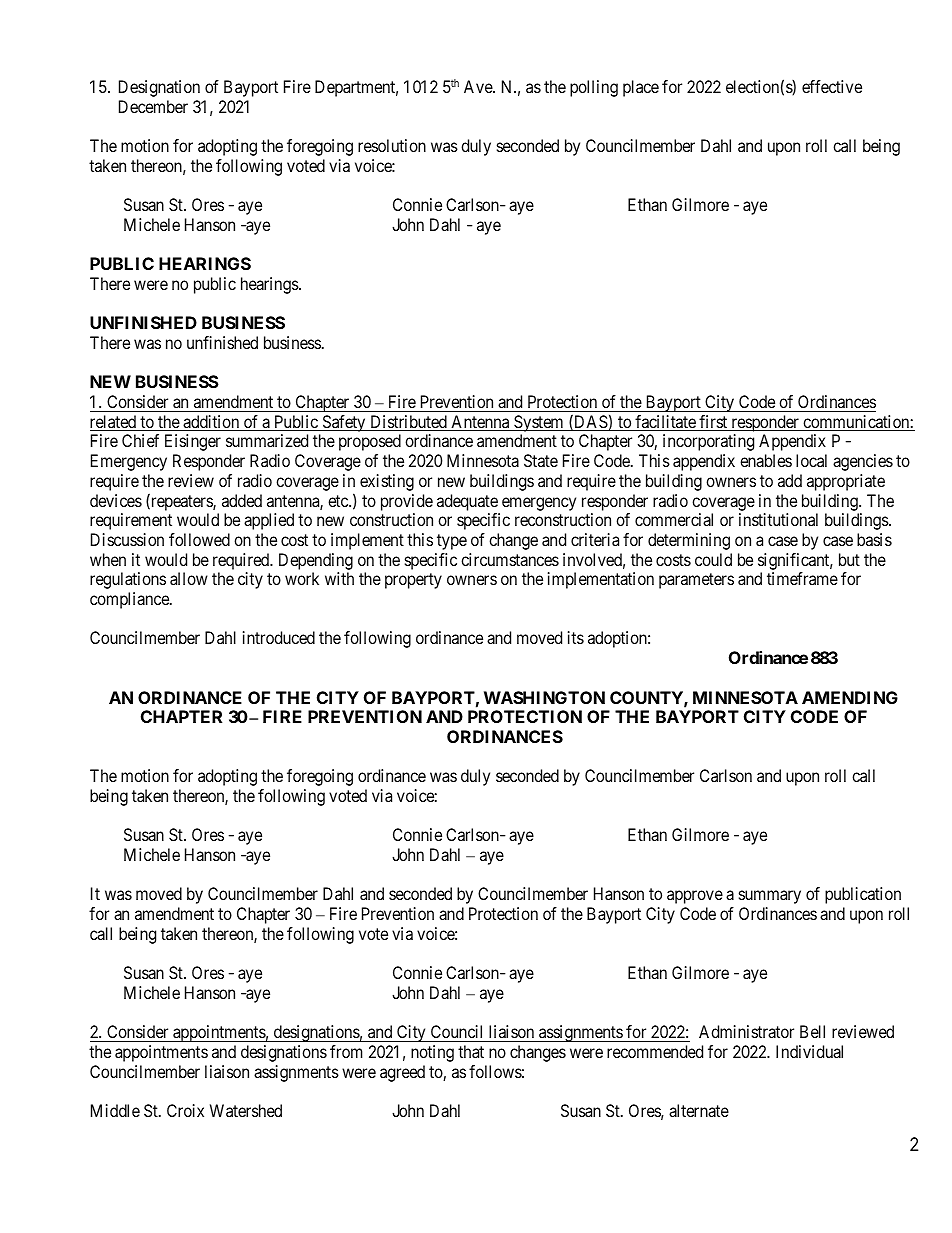 The image size is (952, 1233). Describe the element at coordinates (544, 697) in the screenshot. I see `WASHINGTON` at that location.
